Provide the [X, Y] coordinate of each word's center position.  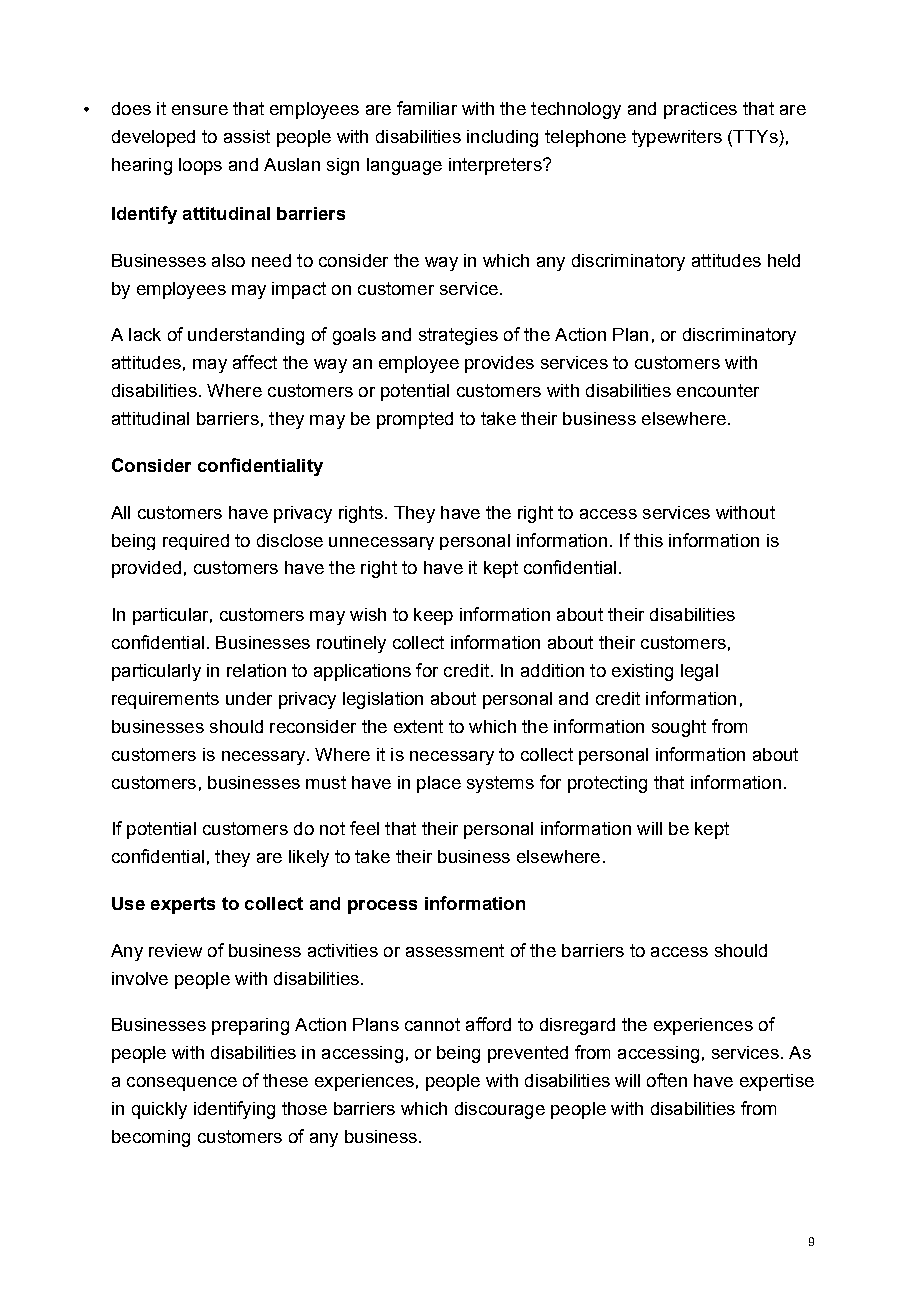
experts [183, 905]
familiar [427, 108]
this [648, 540]
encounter [718, 390]
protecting [607, 784]
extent [418, 726]
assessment [455, 950]
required [196, 542]
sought [679, 728]
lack [145, 334]
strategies [458, 336]
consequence [182, 1084]
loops [200, 166]
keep [433, 616]
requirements [165, 700]
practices [700, 110]
